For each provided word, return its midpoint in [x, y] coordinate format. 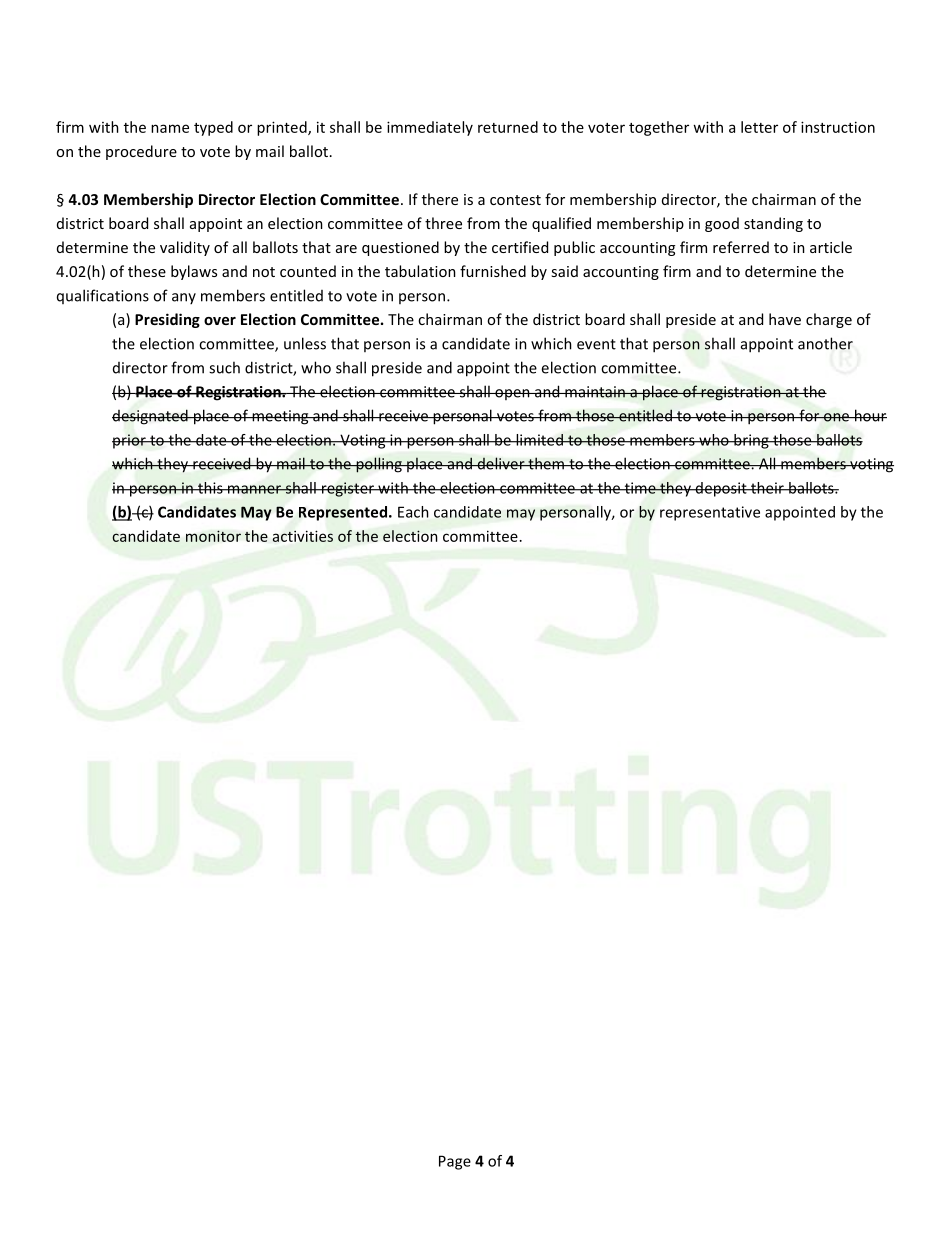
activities [303, 536]
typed [213, 128]
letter [759, 127]
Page [455, 1162]
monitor [213, 536]
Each [413, 512]
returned [508, 127]
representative [710, 513]
